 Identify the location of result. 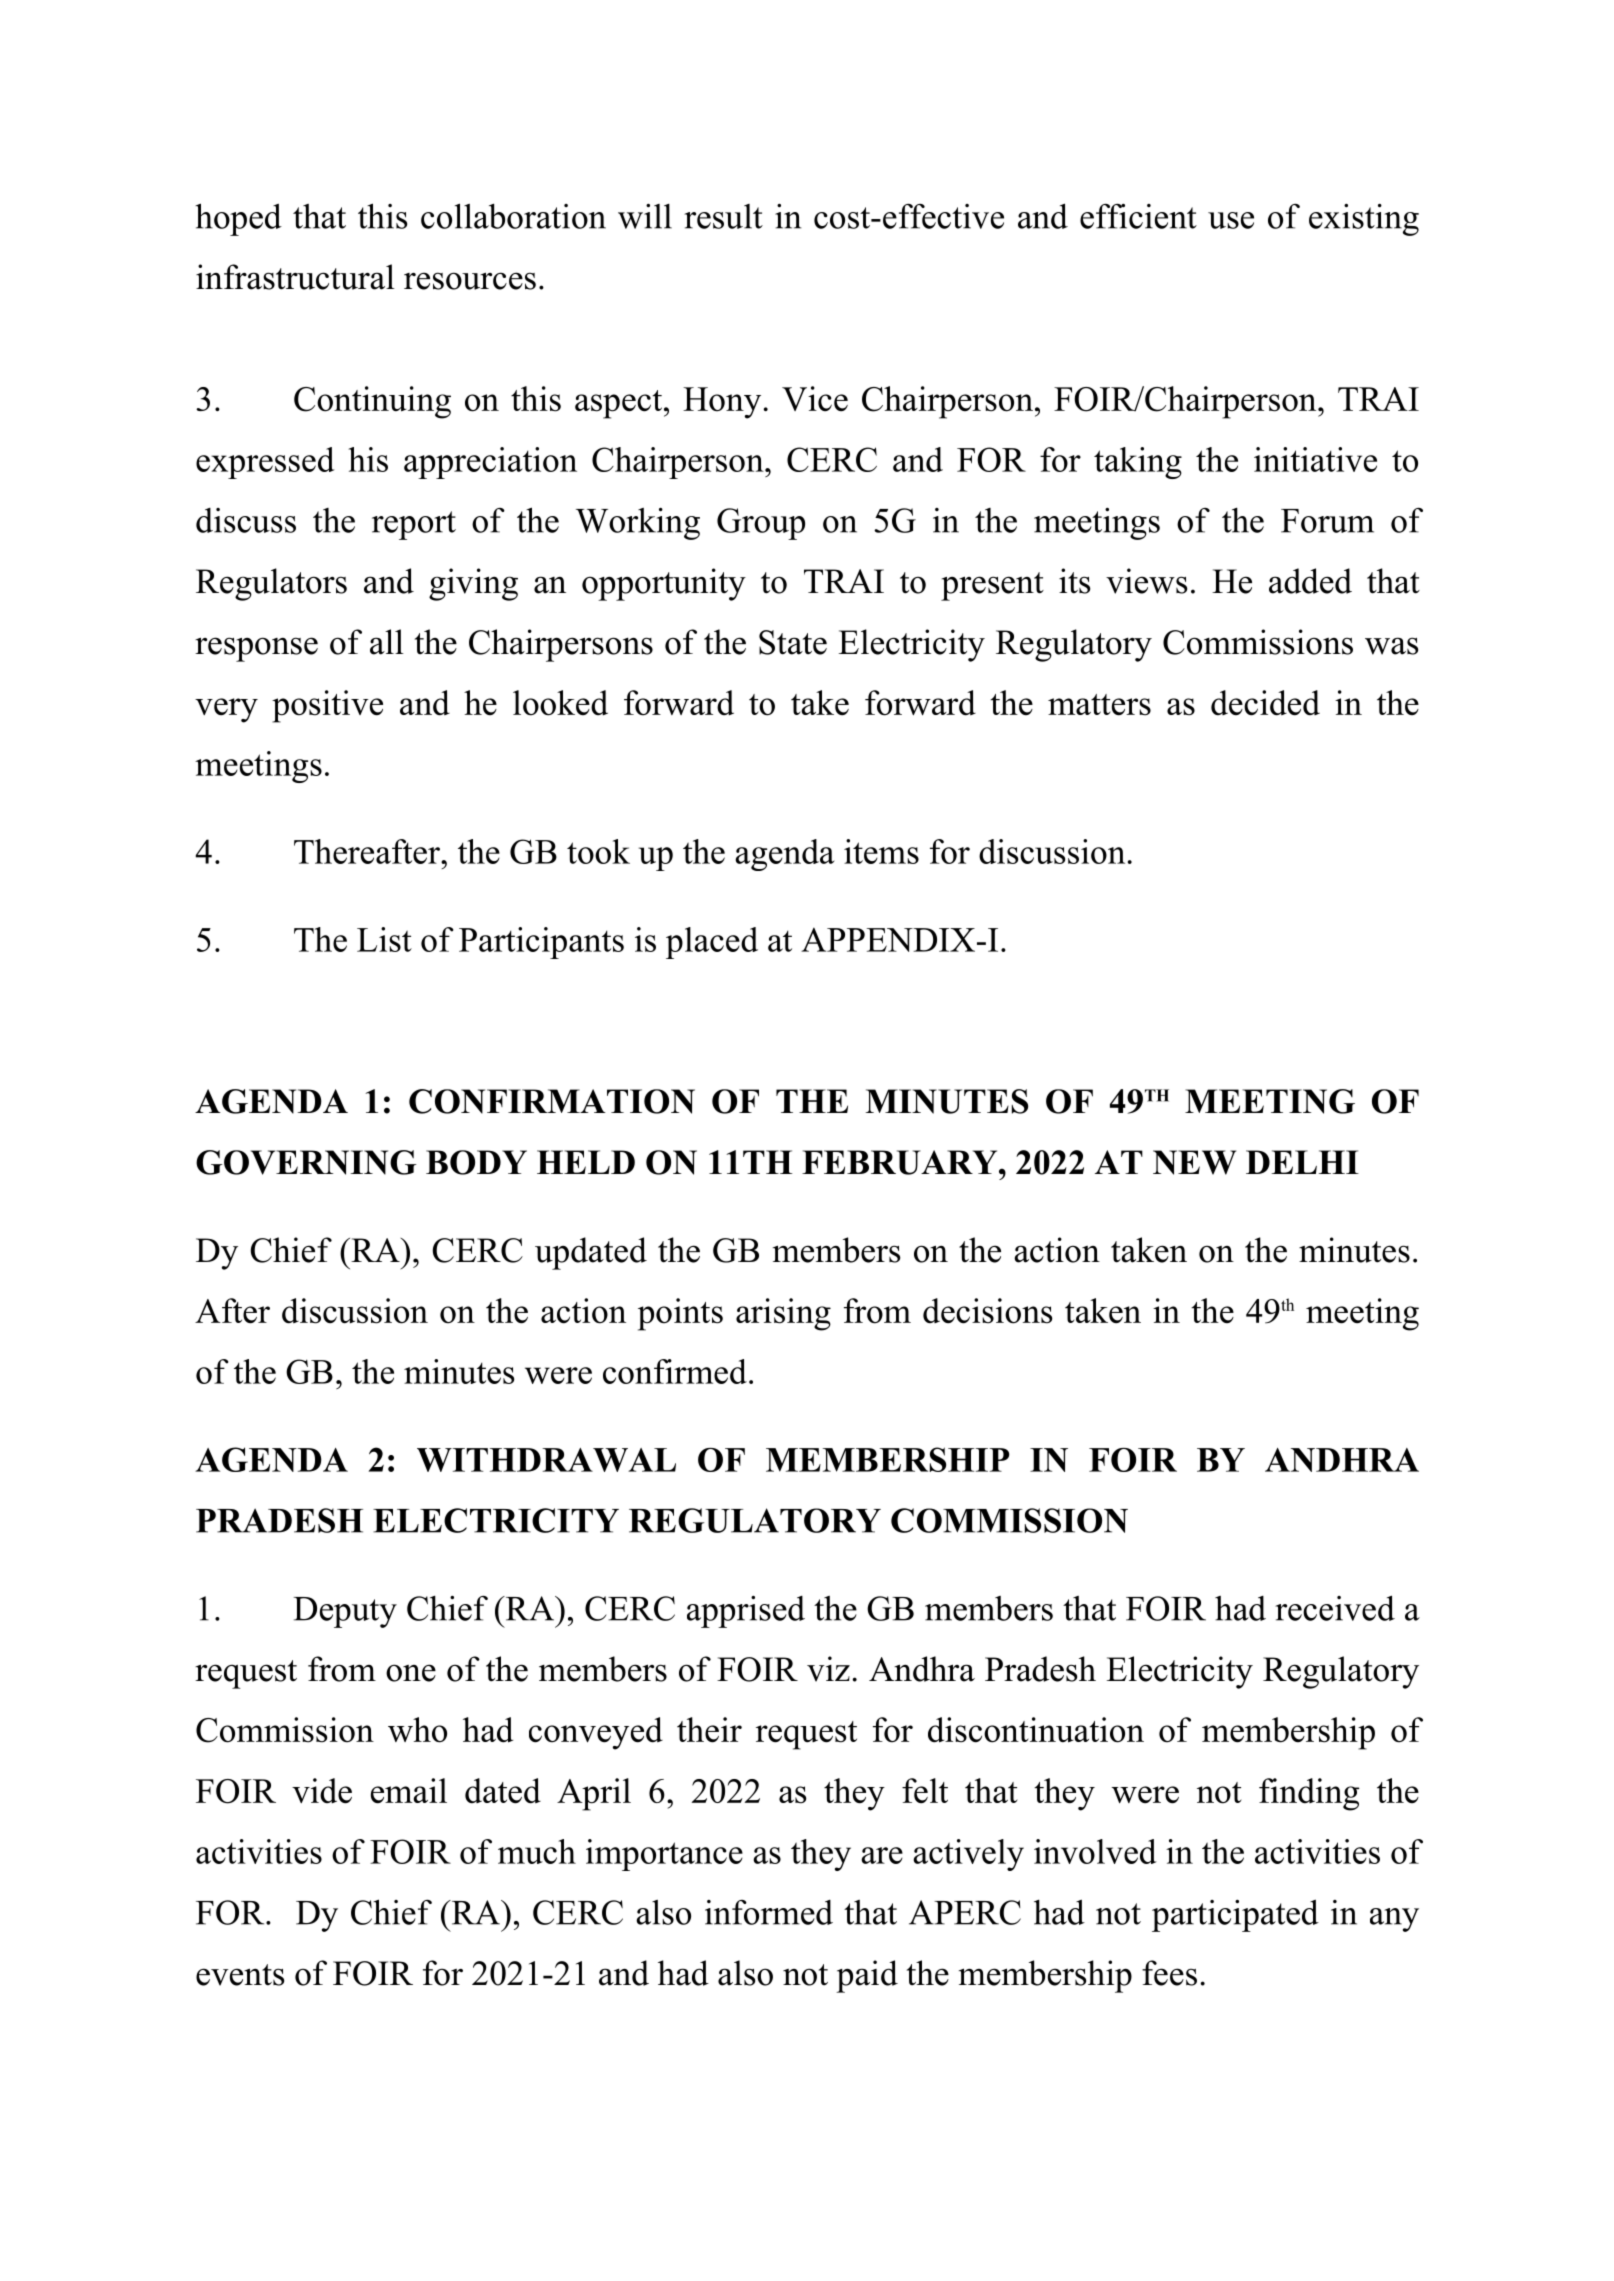
(723, 216).
